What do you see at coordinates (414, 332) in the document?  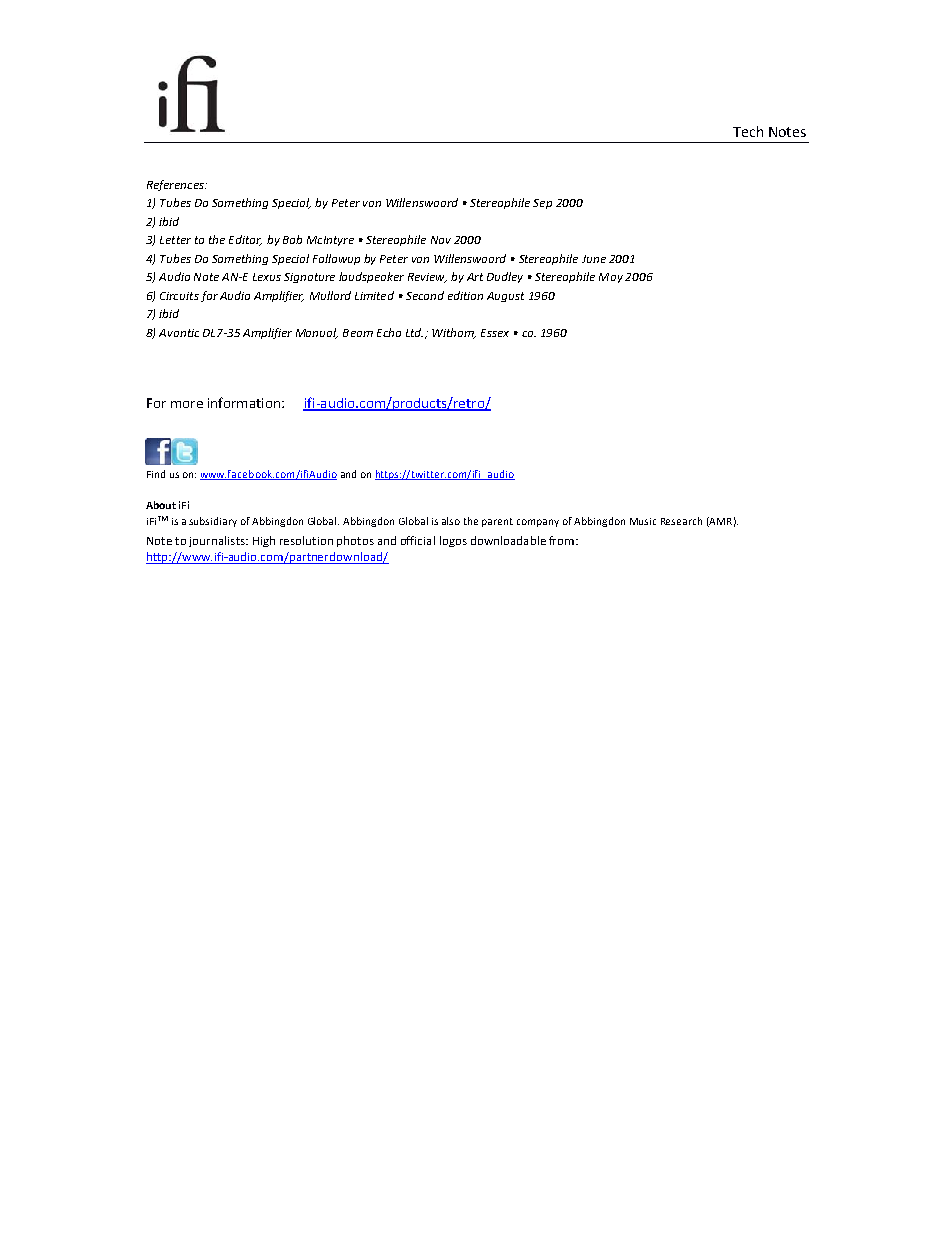 I see `Ltd` at bounding box center [414, 332].
